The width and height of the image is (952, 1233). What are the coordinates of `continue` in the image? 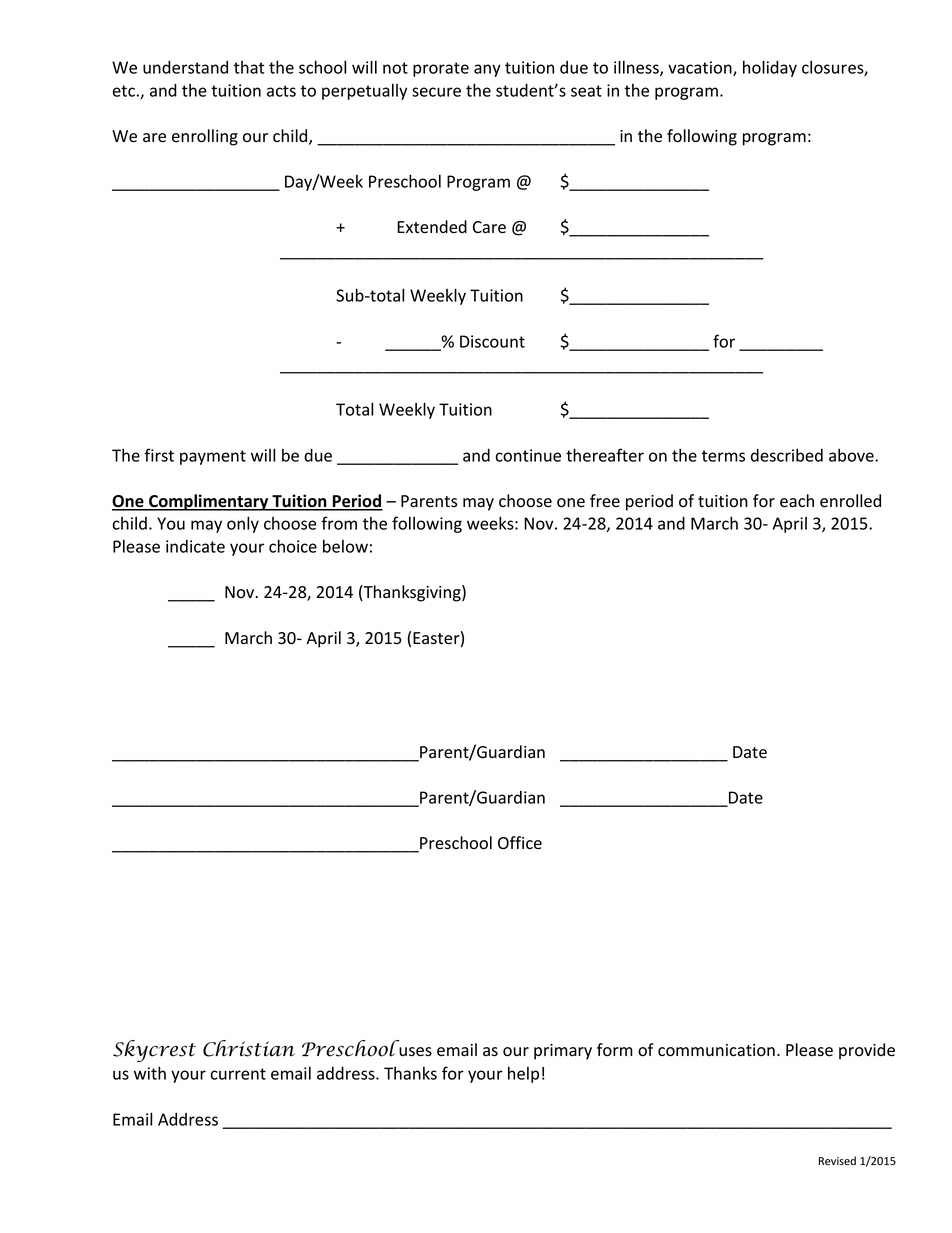 It's located at (528, 455).
